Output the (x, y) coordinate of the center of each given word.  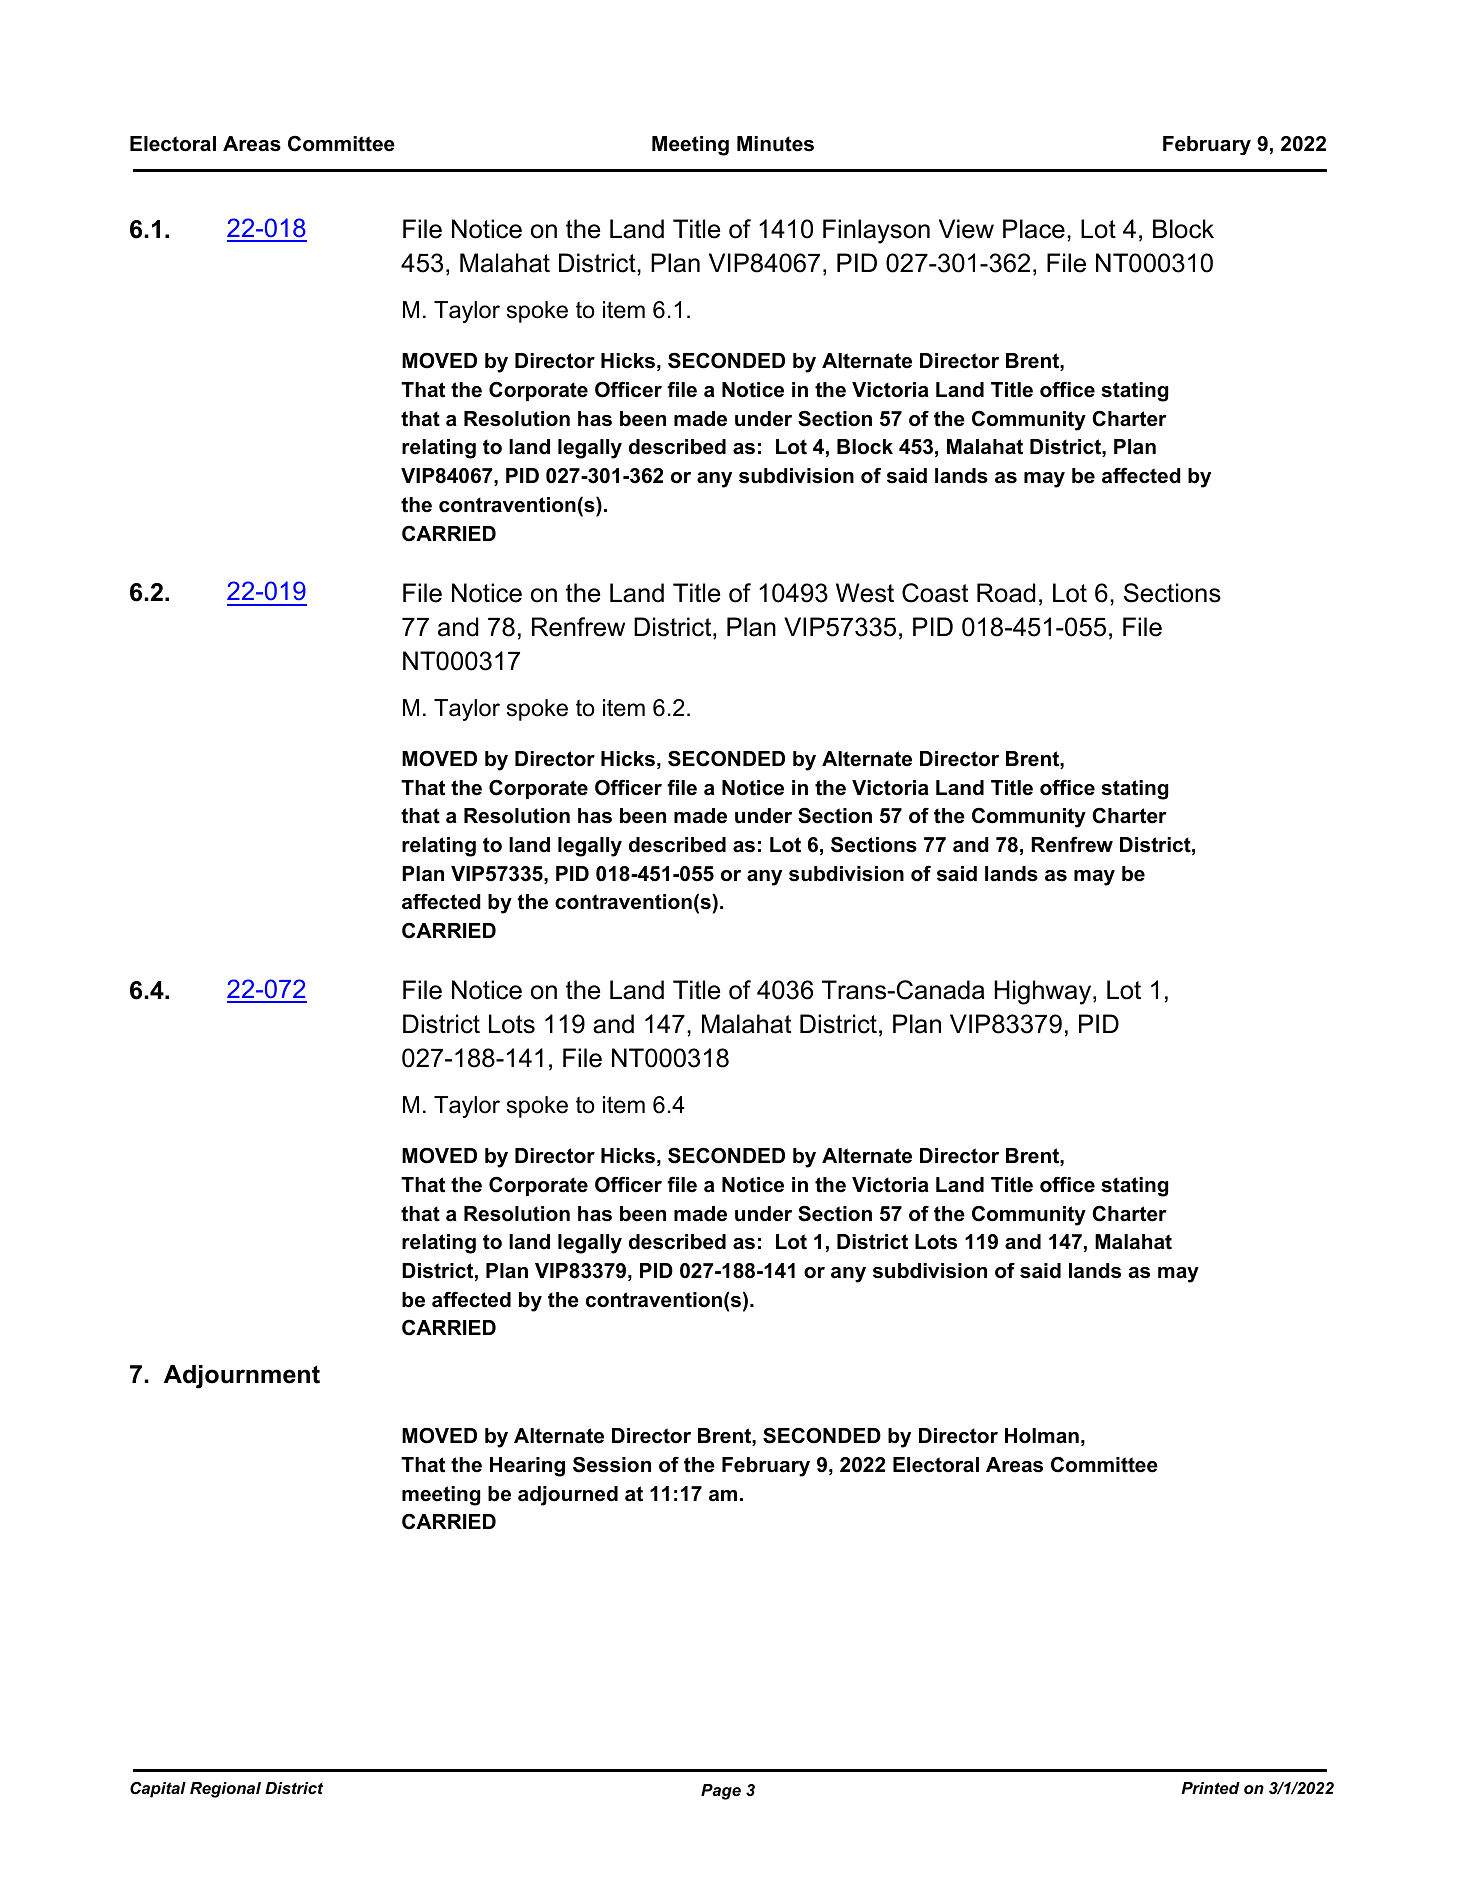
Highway (1044, 992)
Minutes (775, 144)
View (966, 229)
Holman (1042, 1436)
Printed (1210, 1788)
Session (612, 1465)
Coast (935, 593)
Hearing (527, 1467)
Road (1006, 593)
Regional (225, 1790)
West (865, 593)
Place (1034, 229)
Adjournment (242, 1377)
